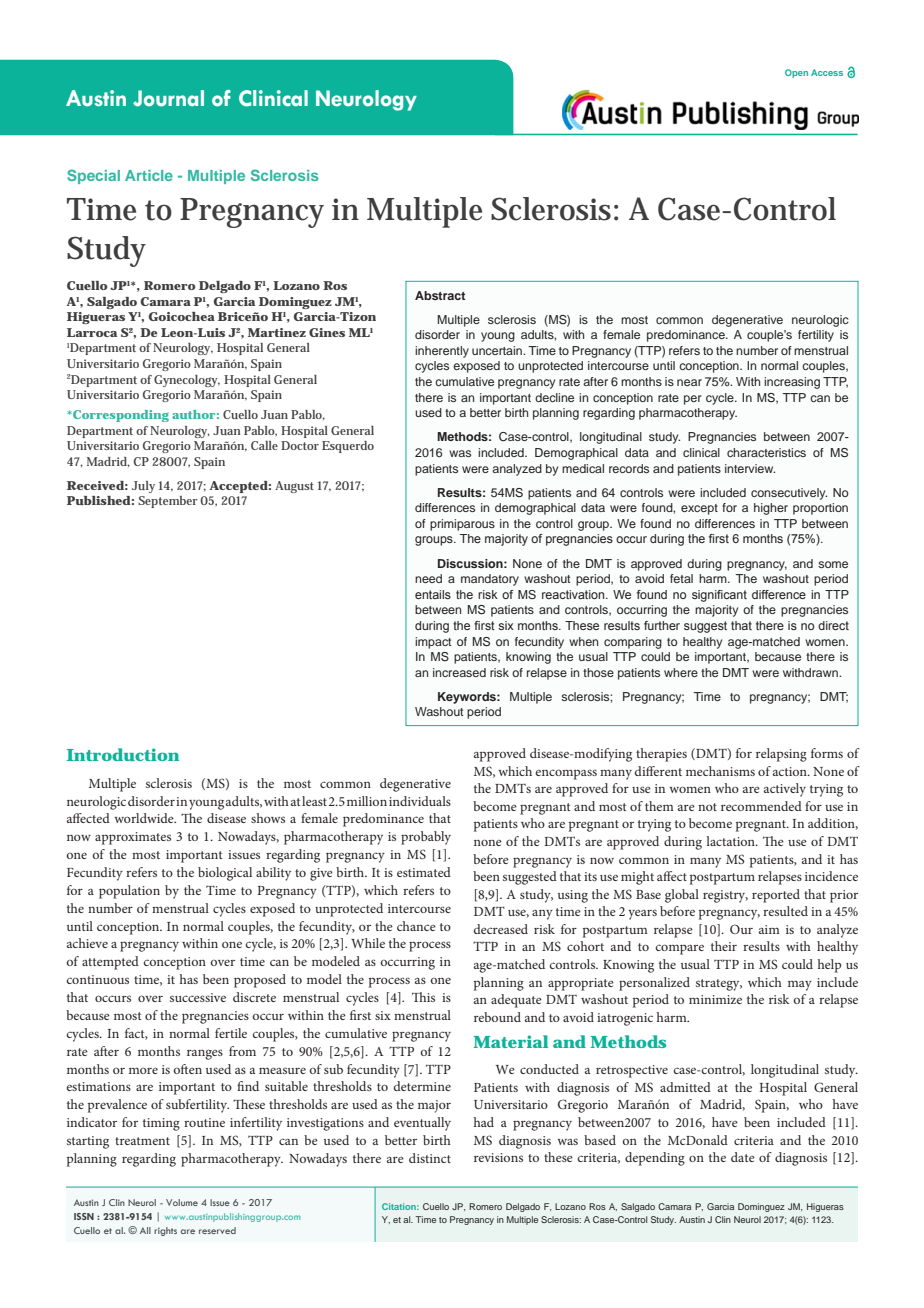 This image has width=924, height=1308. Describe the element at coordinates (781, 755) in the image. I see `relapsing` at that location.
